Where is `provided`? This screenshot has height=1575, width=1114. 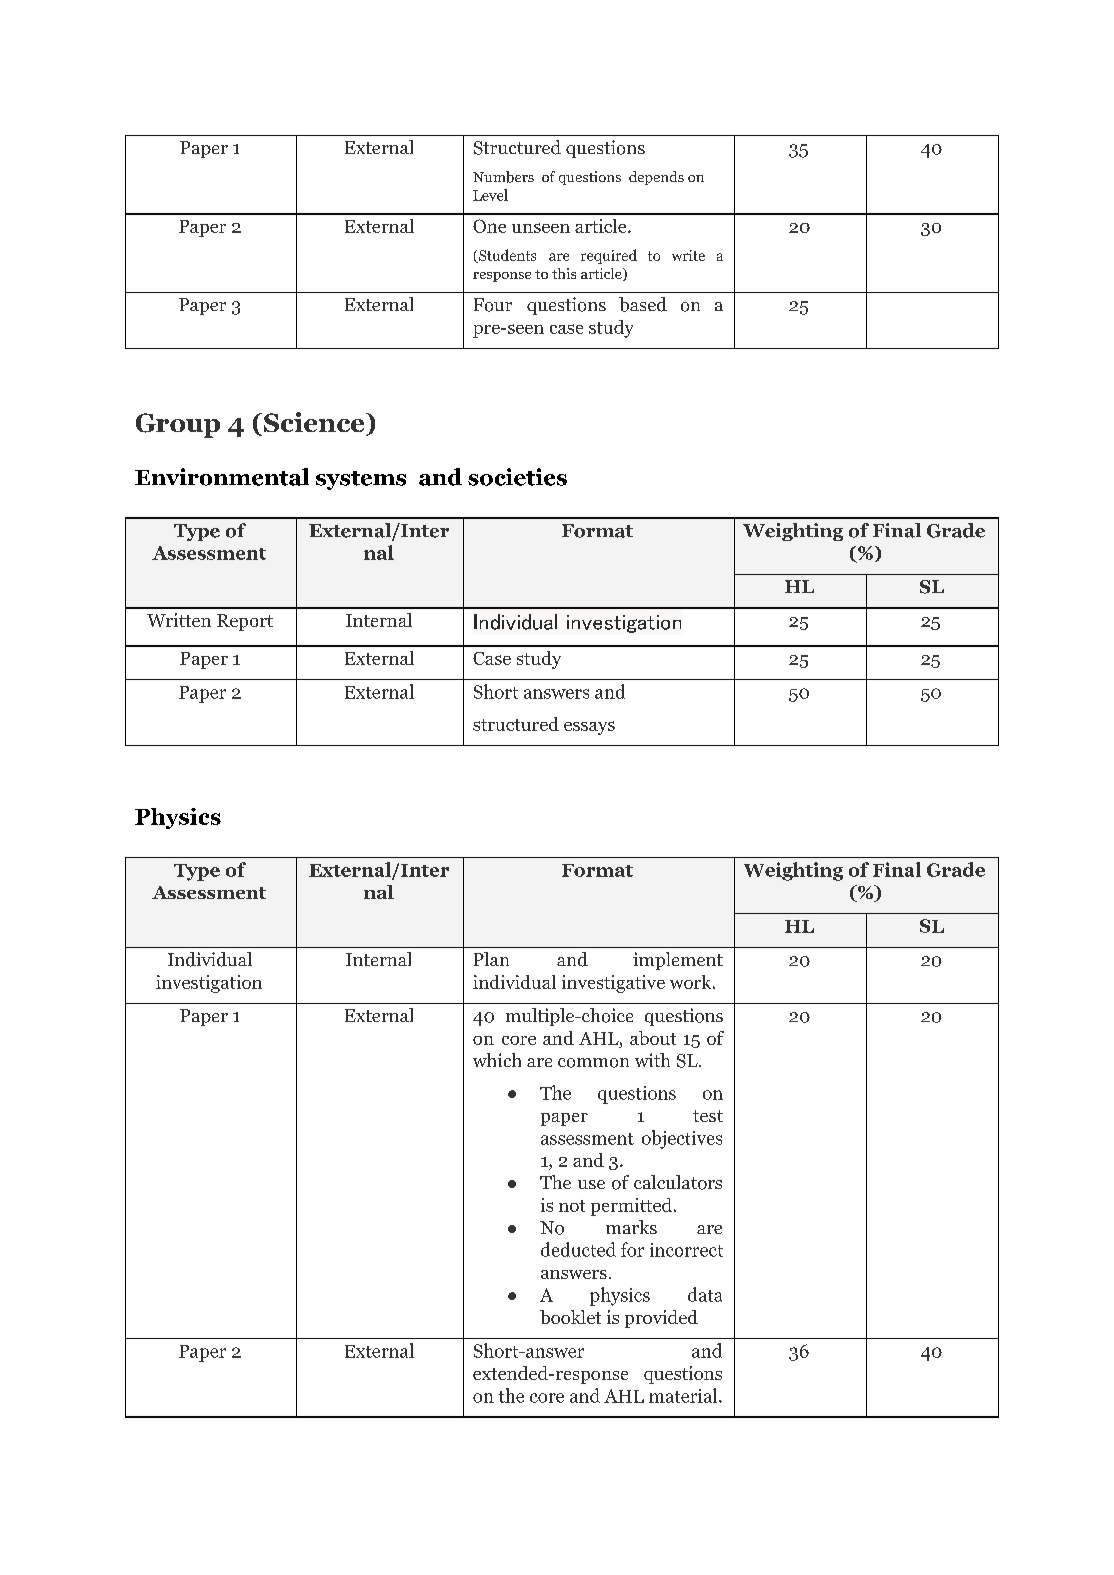
provided is located at coordinates (661, 1319).
